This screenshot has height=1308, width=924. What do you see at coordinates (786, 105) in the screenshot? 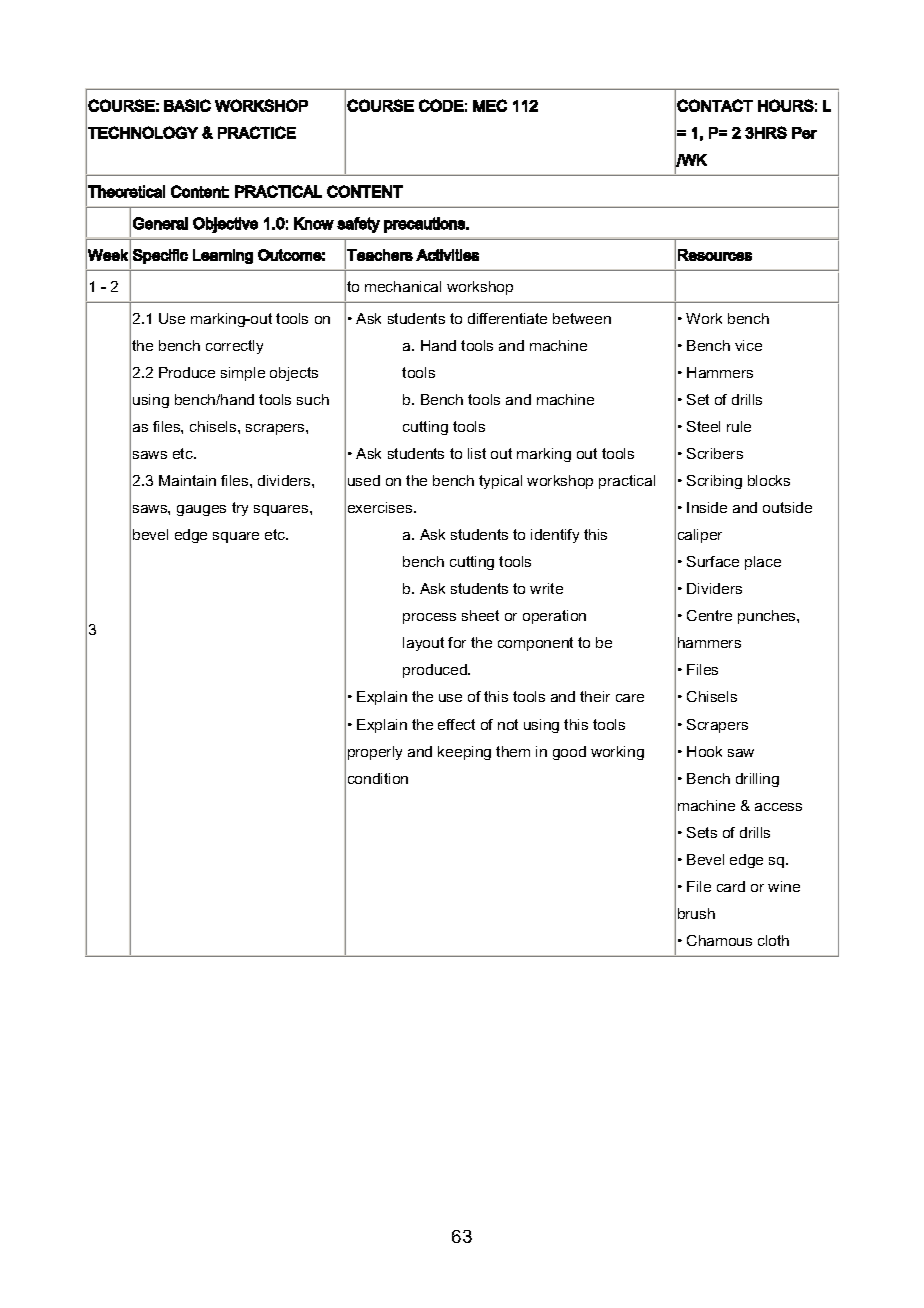
I see `HOURS` at bounding box center [786, 105].
